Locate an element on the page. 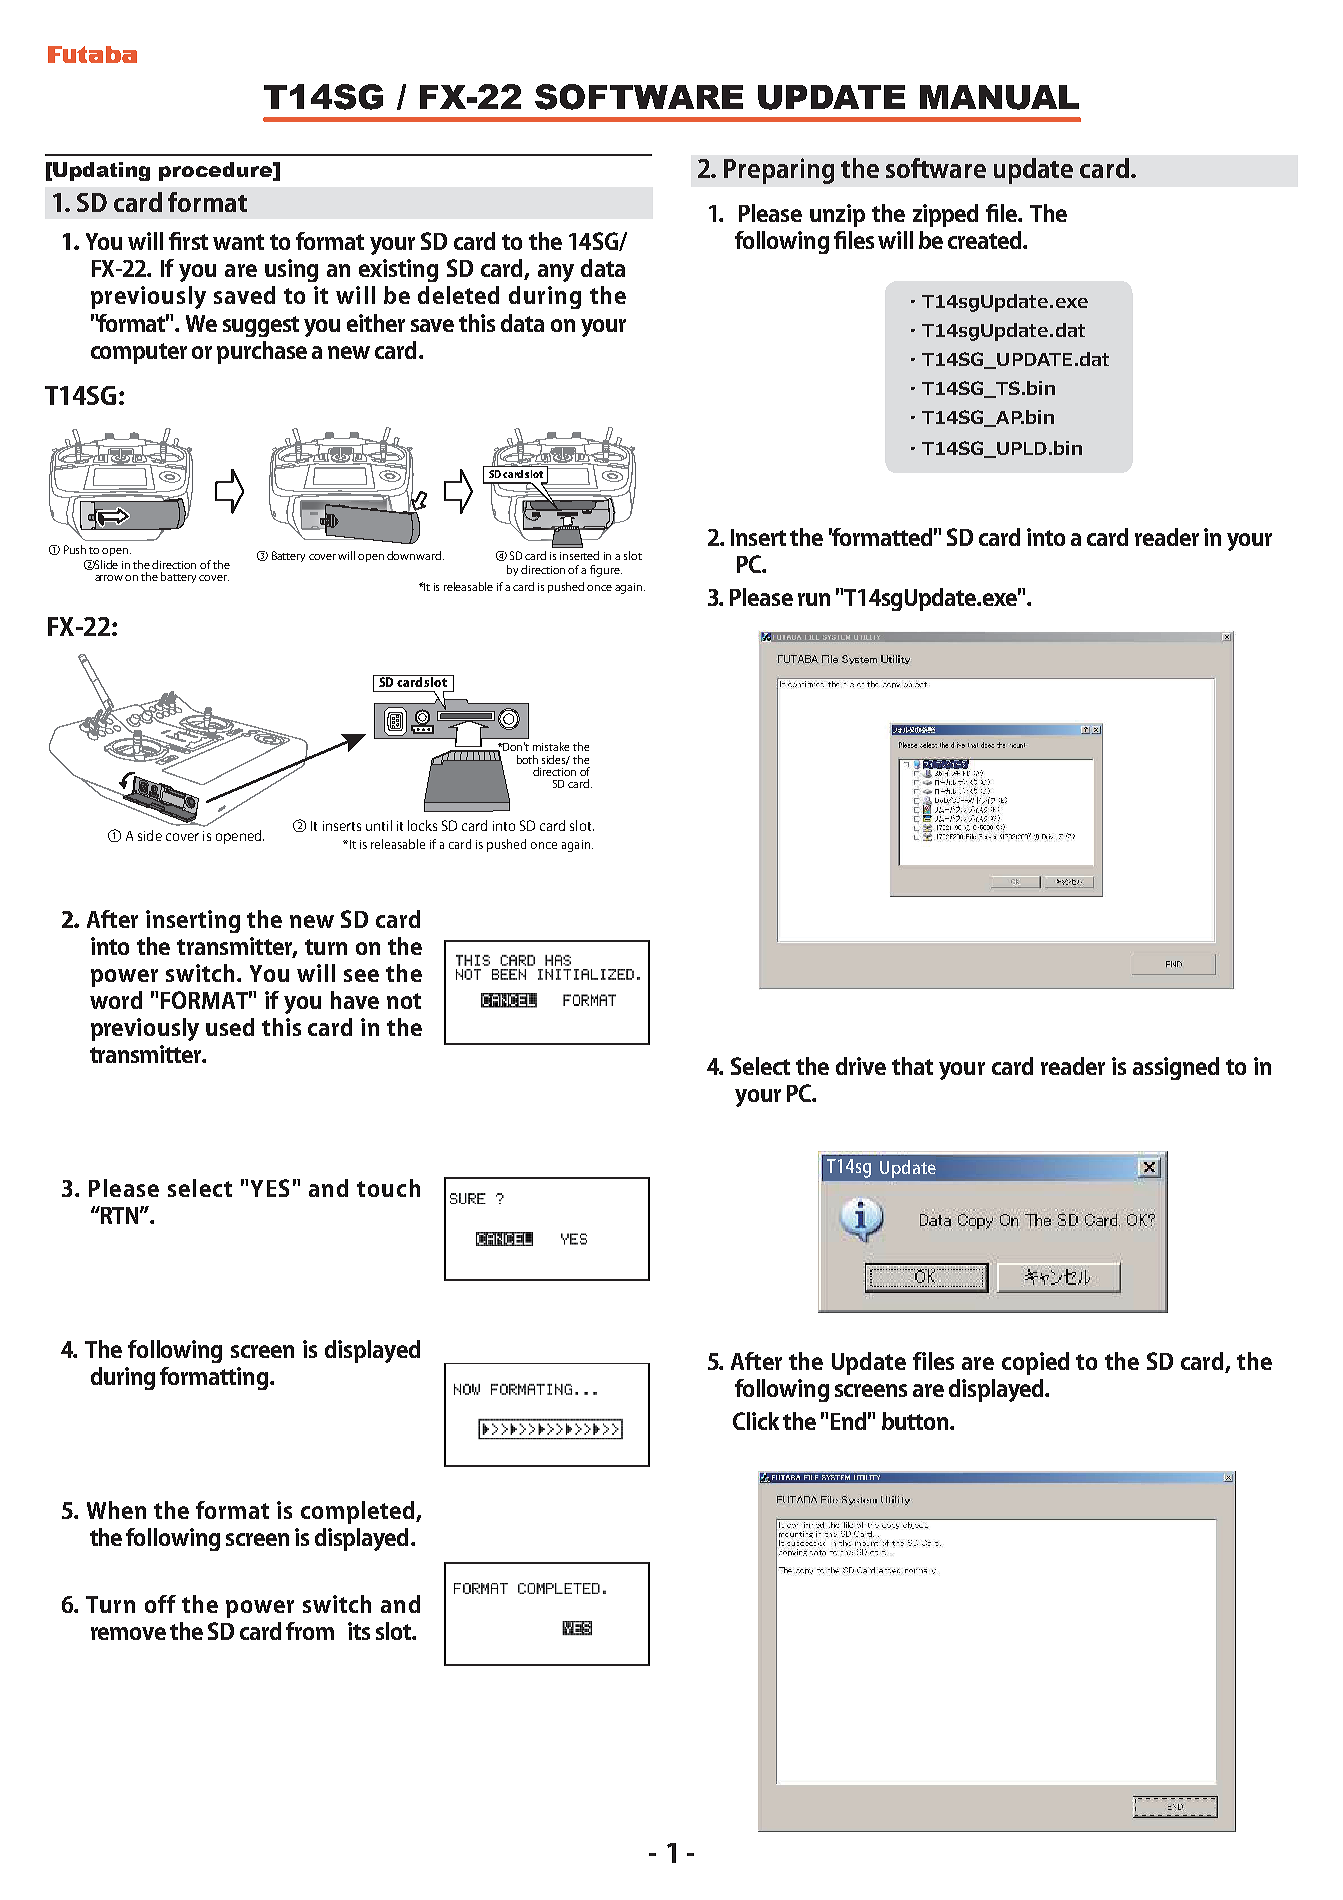 The height and width of the image is (1900, 1343). both is located at coordinates (527, 759).
